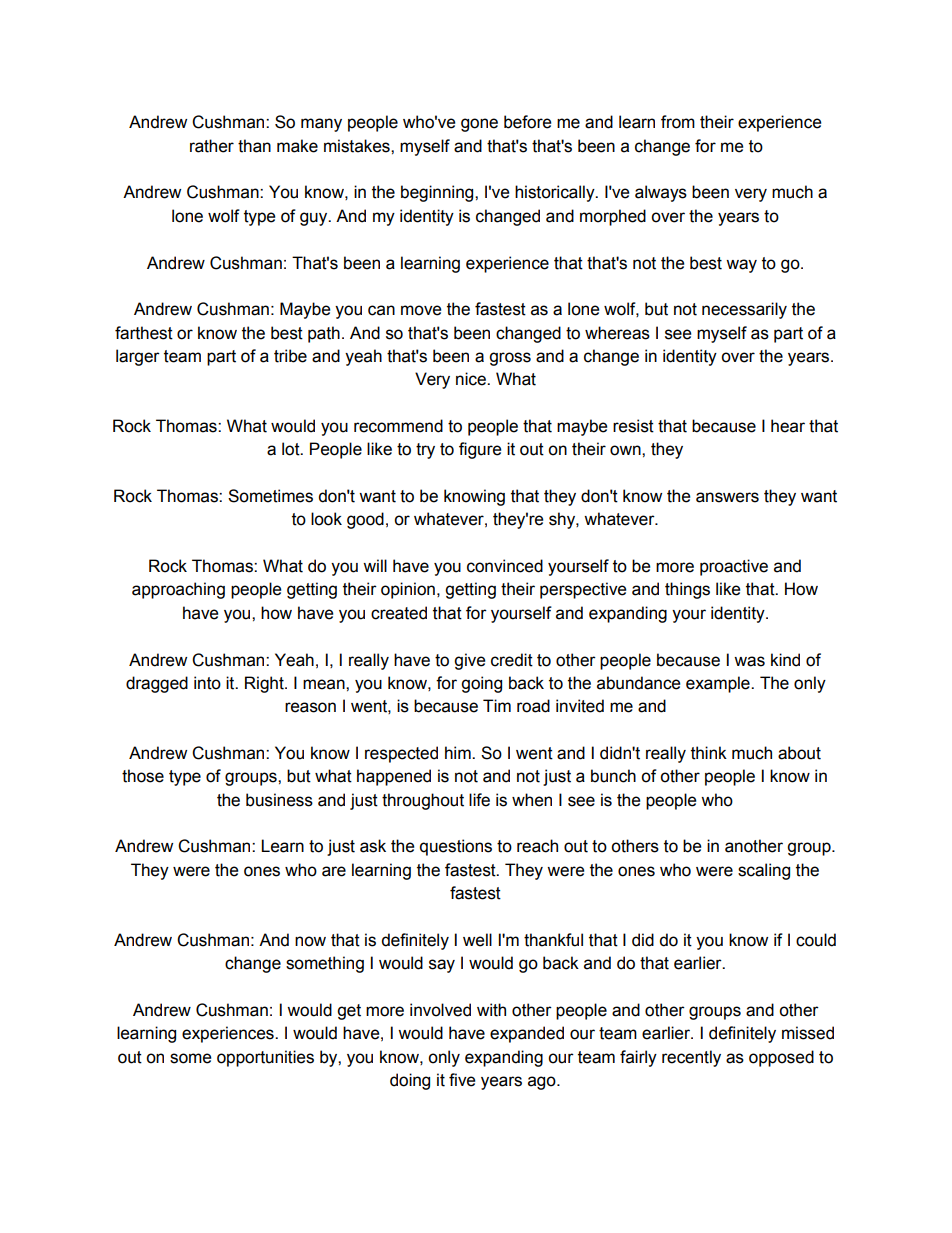 Image resolution: width=952 pixels, height=1233 pixels. What do you see at coordinates (678, 122) in the image?
I see `from` at bounding box center [678, 122].
